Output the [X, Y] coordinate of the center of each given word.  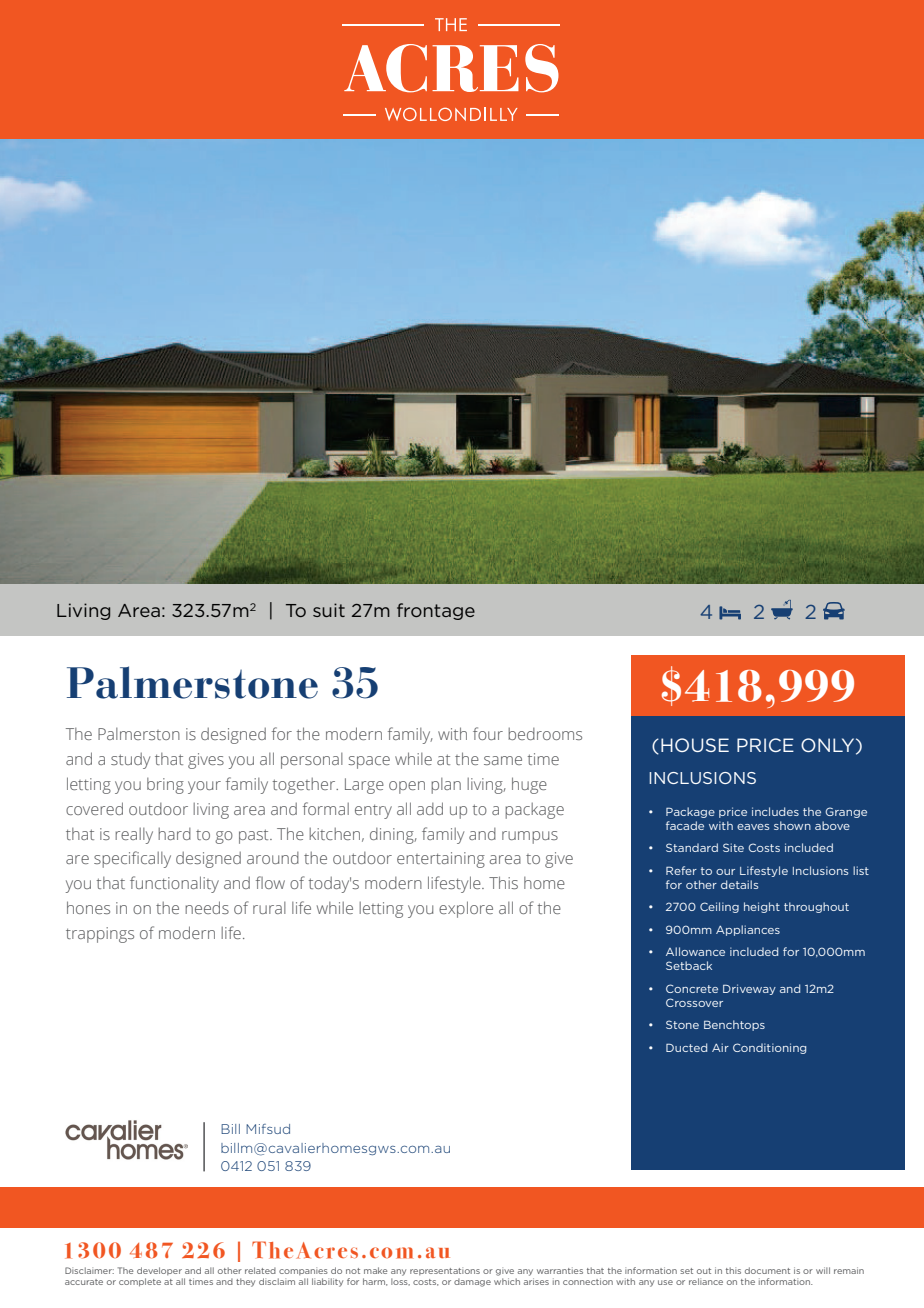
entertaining [441, 860]
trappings [100, 935]
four [488, 733]
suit [329, 610]
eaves [753, 827]
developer [159, 1271]
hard [174, 834]
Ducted [686, 1047]
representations [445, 1271]
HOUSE [695, 745]
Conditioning [769, 1048]
